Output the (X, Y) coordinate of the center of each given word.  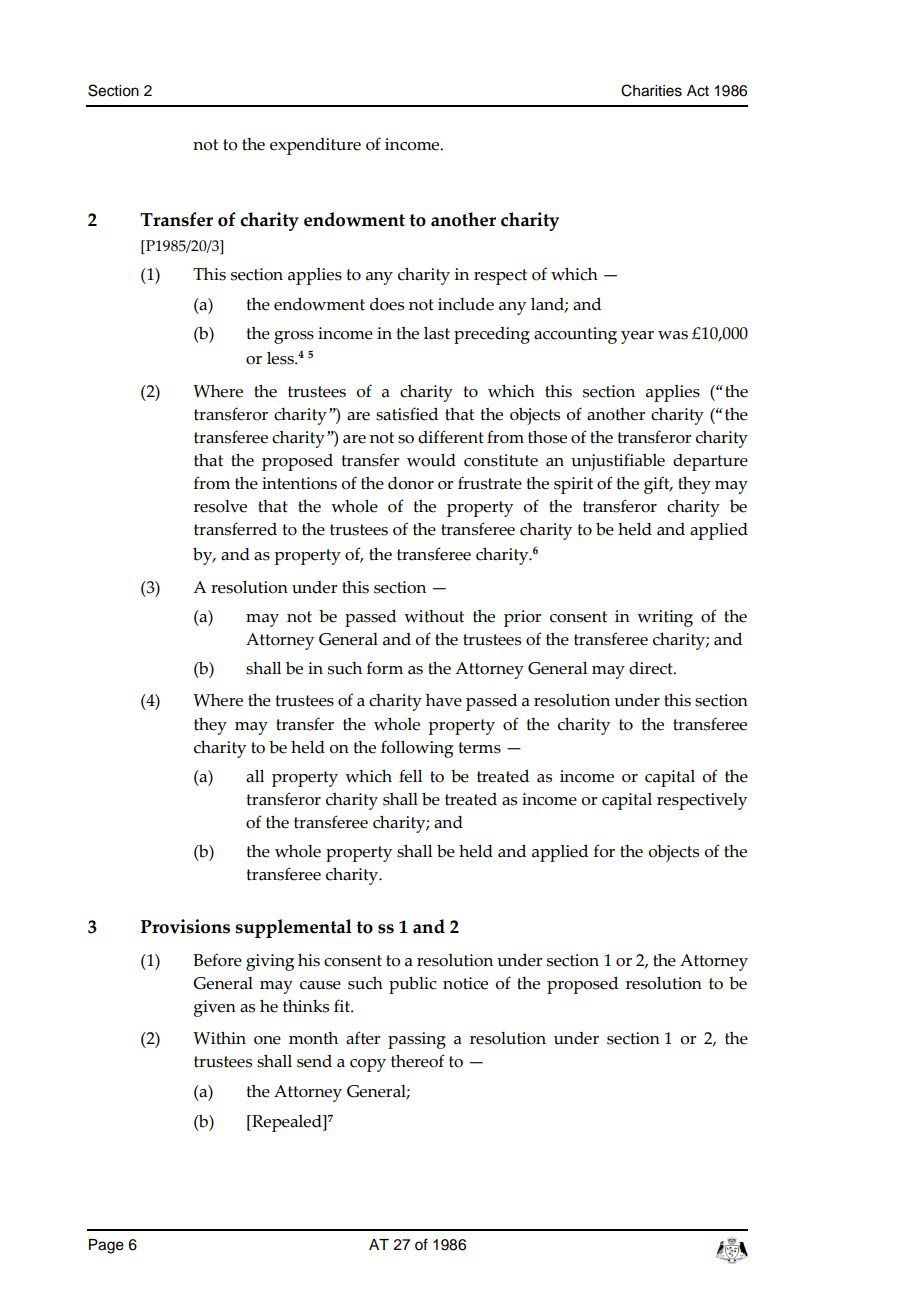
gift (658, 485)
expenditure (315, 146)
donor (411, 483)
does (387, 304)
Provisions (185, 926)
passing (417, 1040)
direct (652, 668)
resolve (220, 506)
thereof (418, 1061)
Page (106, 1246)
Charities (651, 90)
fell (410, 776)
